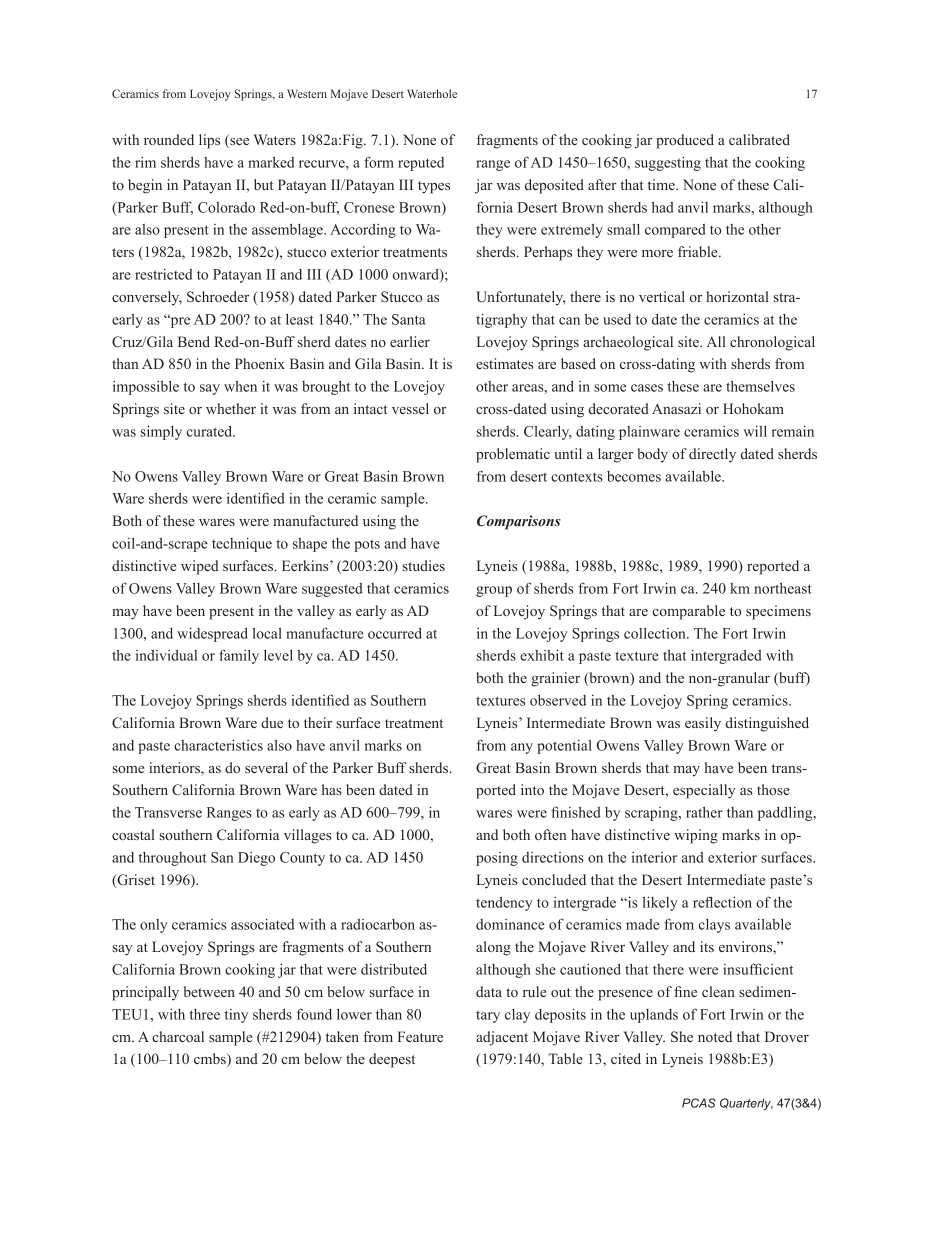 The width and height of the image is (952, 1233). Describe the element at coordinates (689, 612) in the image. I see `comparable` at that location.
